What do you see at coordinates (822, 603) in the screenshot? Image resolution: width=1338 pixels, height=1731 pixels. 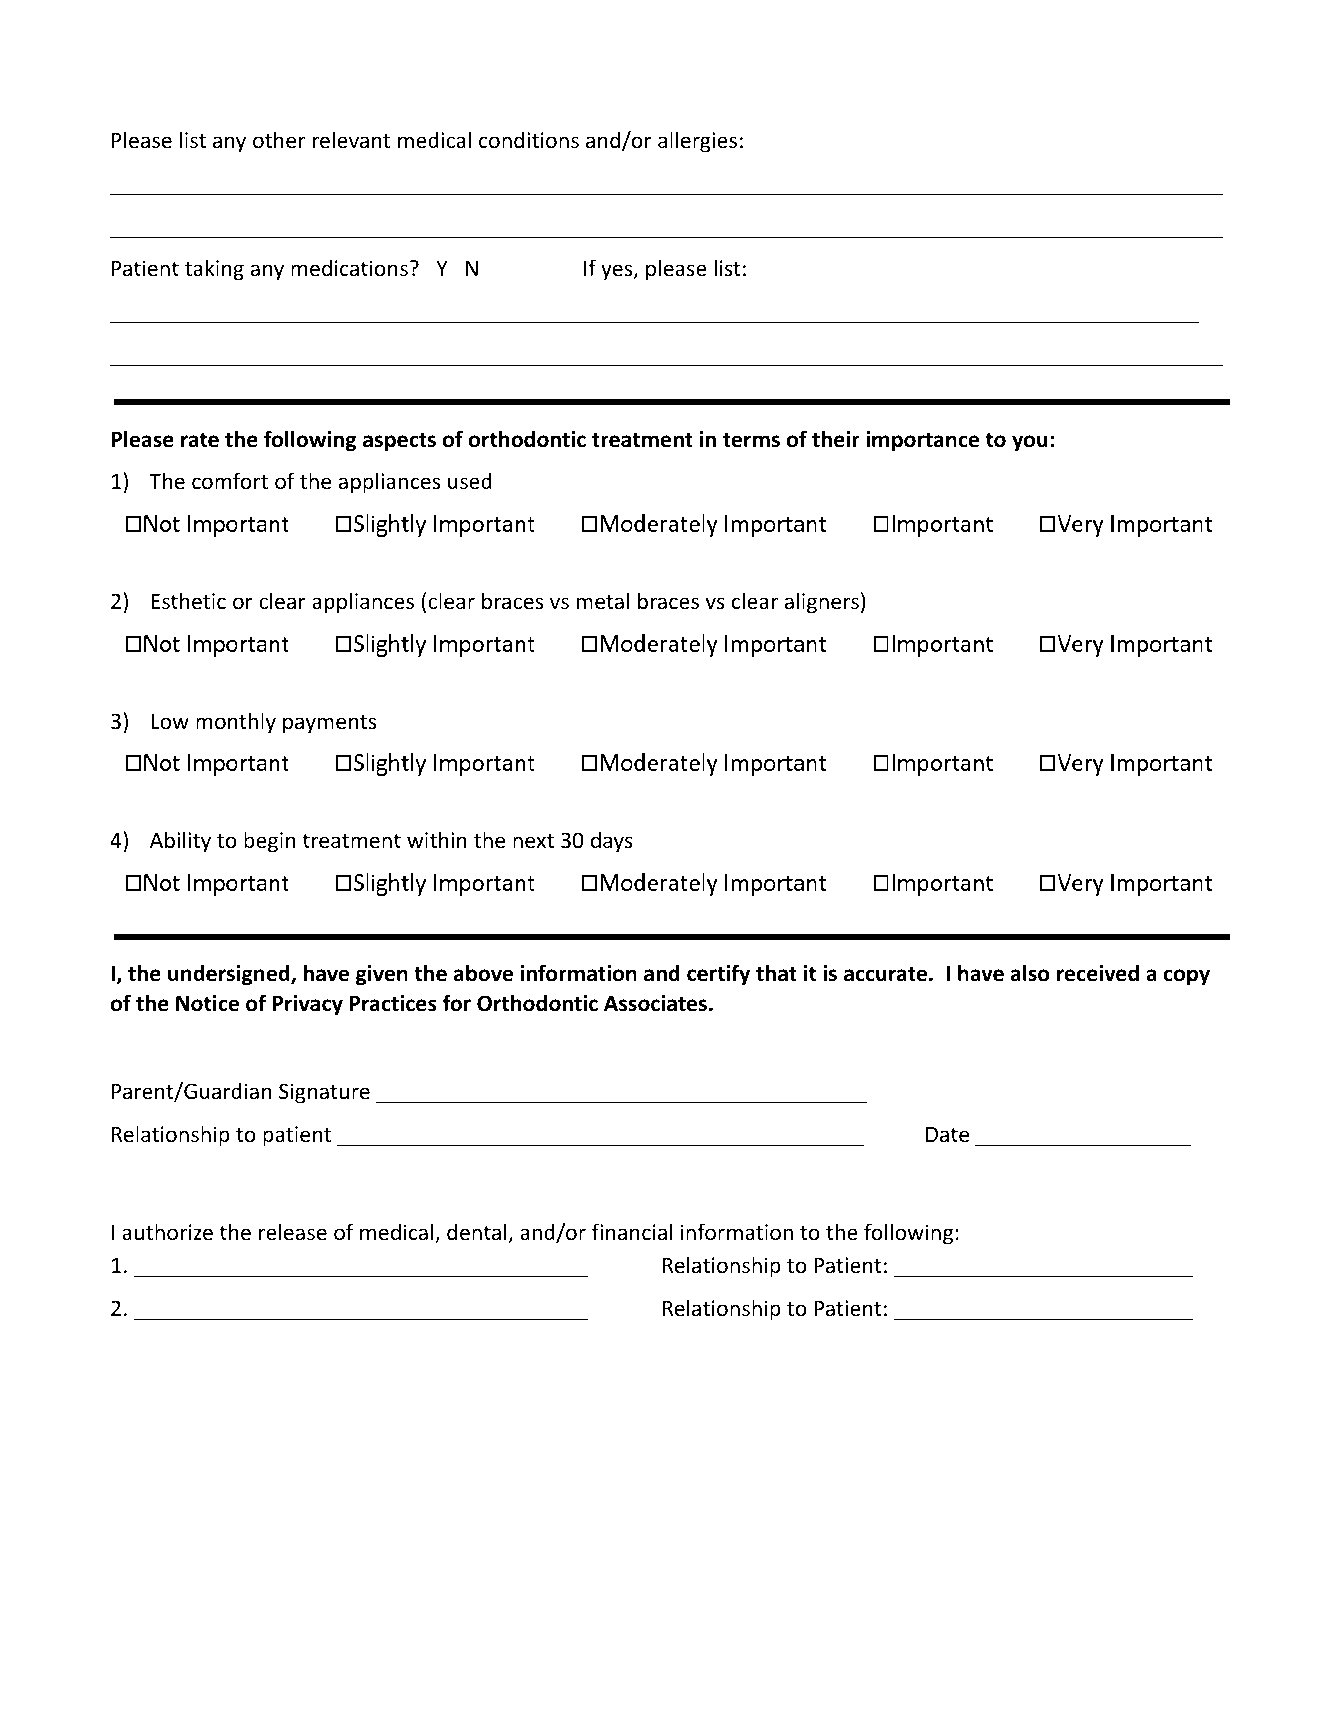 I see `aligners` at bounding box center [822, 603].
